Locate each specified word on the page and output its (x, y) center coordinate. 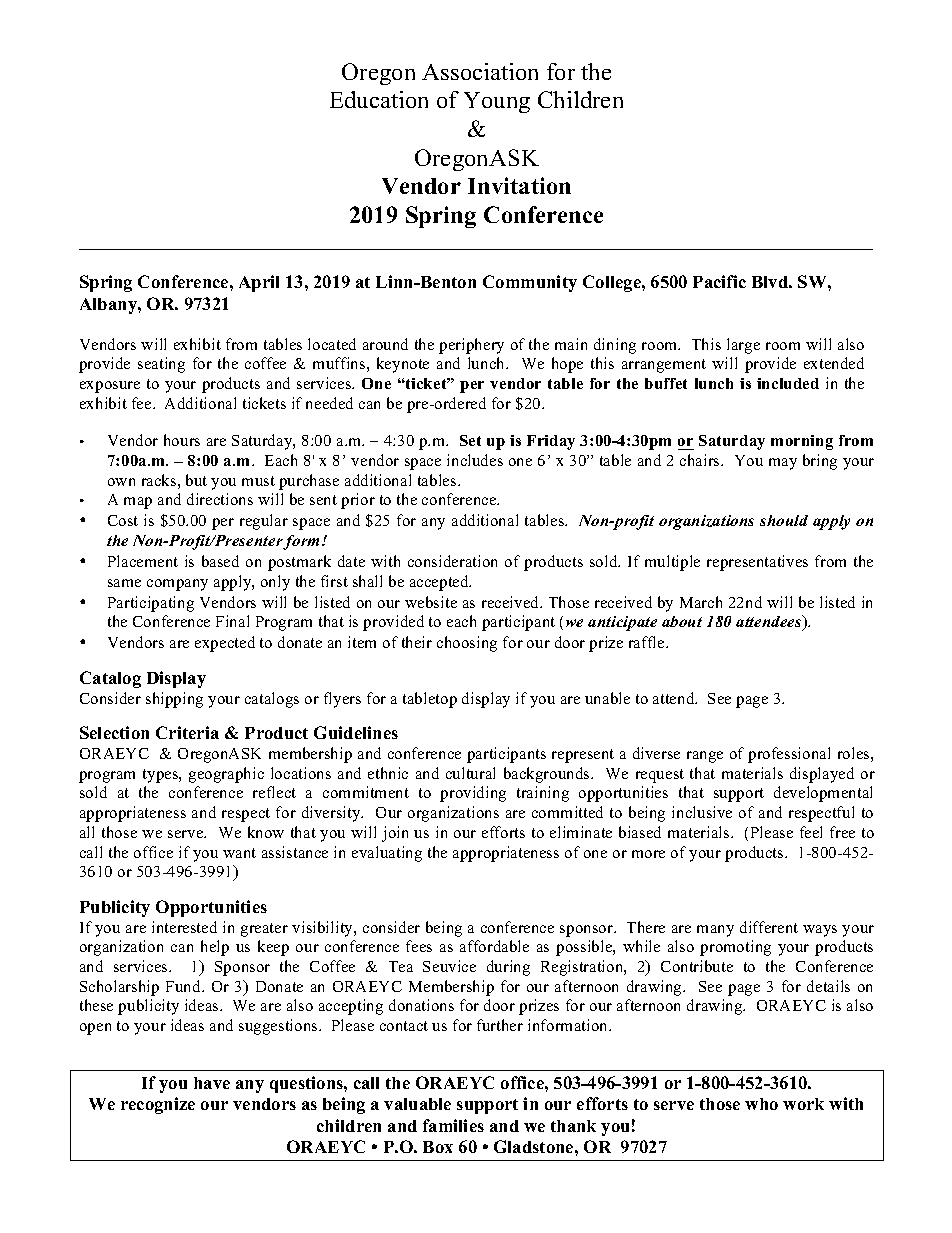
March (701, 602)
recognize (158, 1105)
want (239, 853)
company (177, 585)
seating (161, 365)
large (743, 346)
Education (379, 99)
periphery (471, 346)
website (431, 602)
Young (497, 102)
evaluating (387, 854)
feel (811, 832)
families (453, 1125)
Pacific (719, 281)
